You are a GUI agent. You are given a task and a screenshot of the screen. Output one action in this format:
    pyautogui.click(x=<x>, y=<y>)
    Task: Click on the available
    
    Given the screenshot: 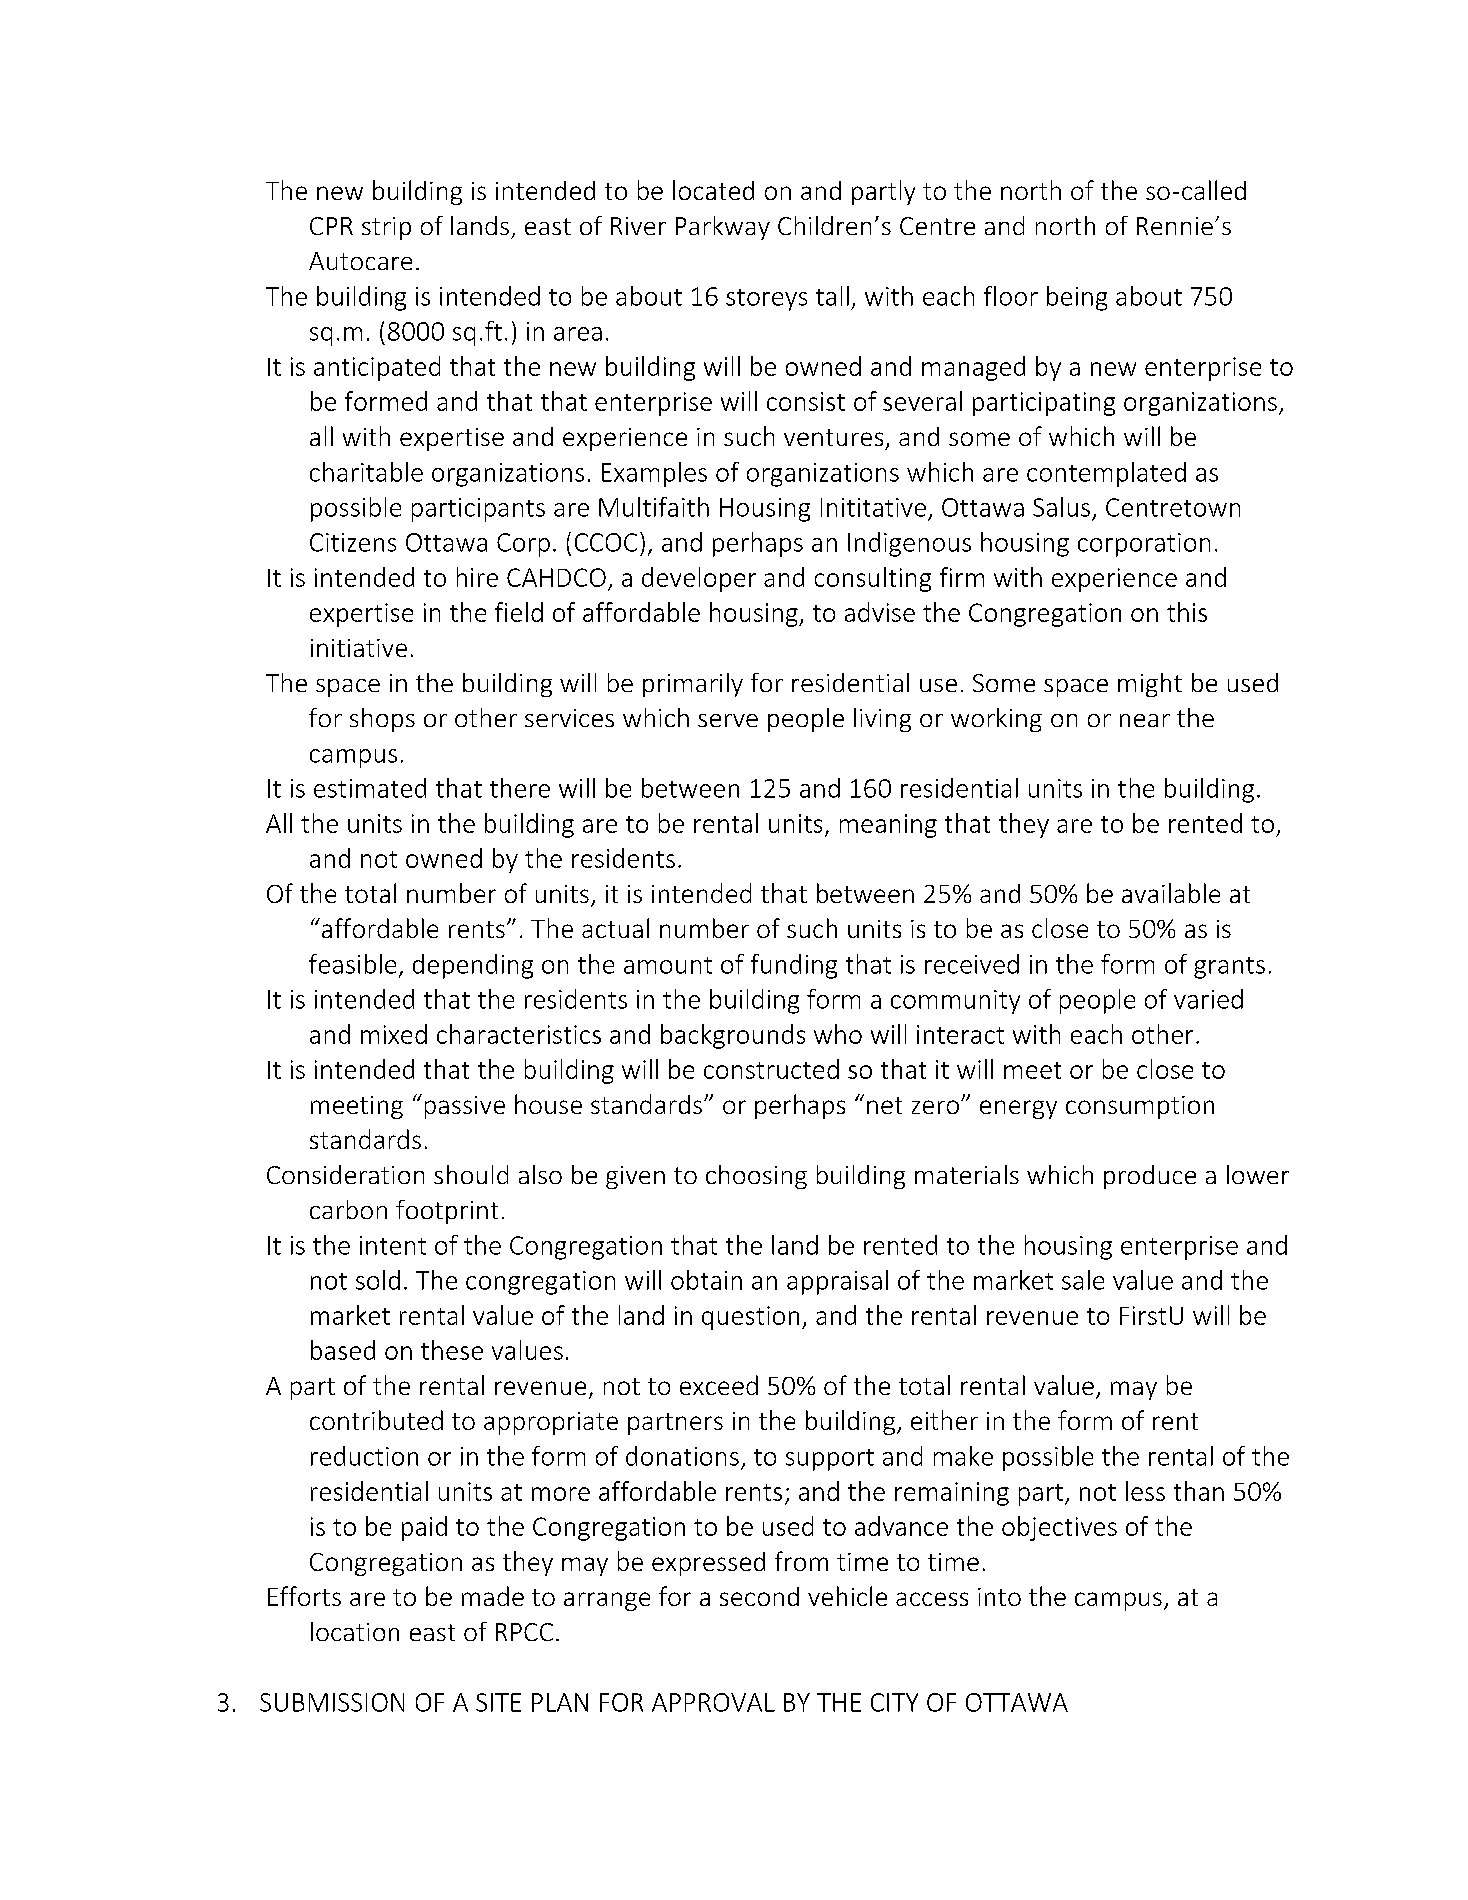 What is the action you would take?
    pyautogui.click(x=1171, y=893)
